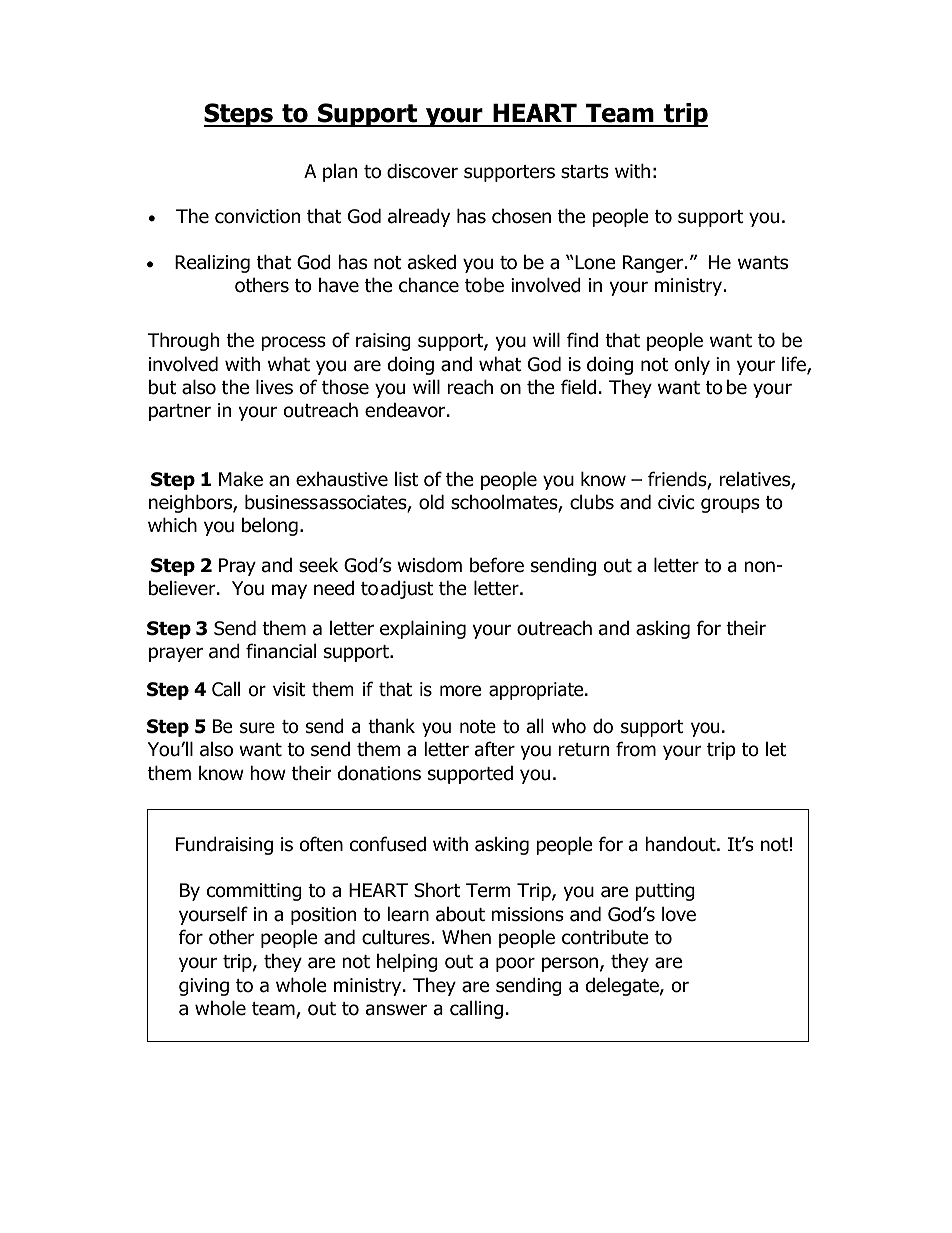 The width and height of the document is (952, 1233). What do you see at coordinates (478, 727) in the document?
I see `note` at bounding box center [478, 727].
